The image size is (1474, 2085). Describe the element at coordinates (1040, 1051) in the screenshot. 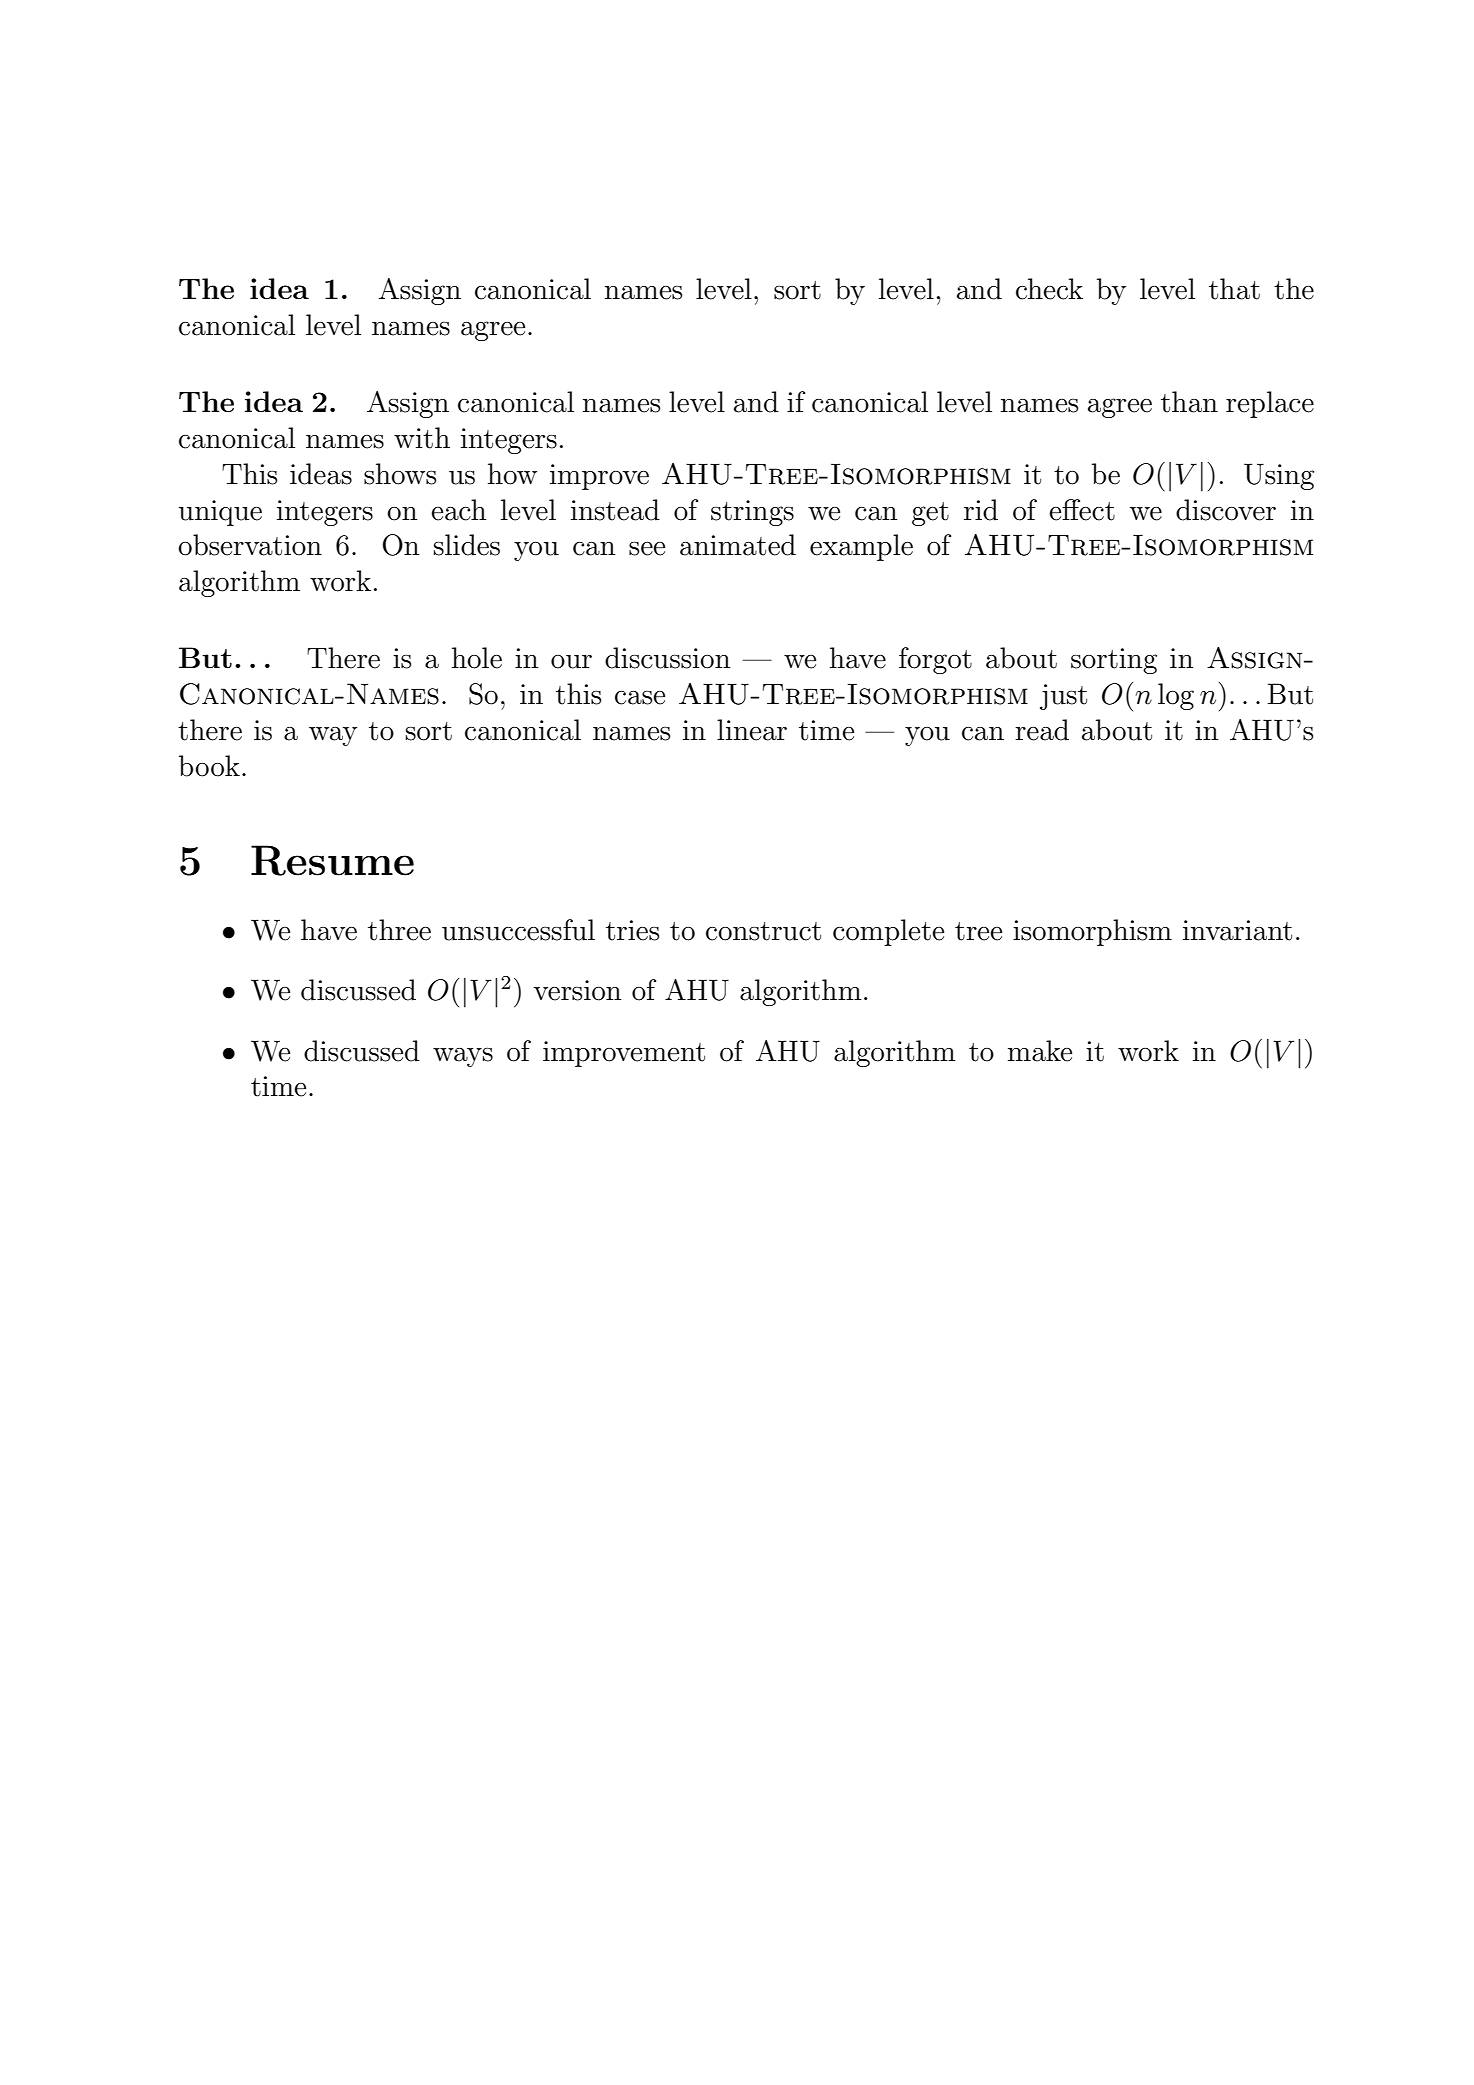

I see `make` at that location.
